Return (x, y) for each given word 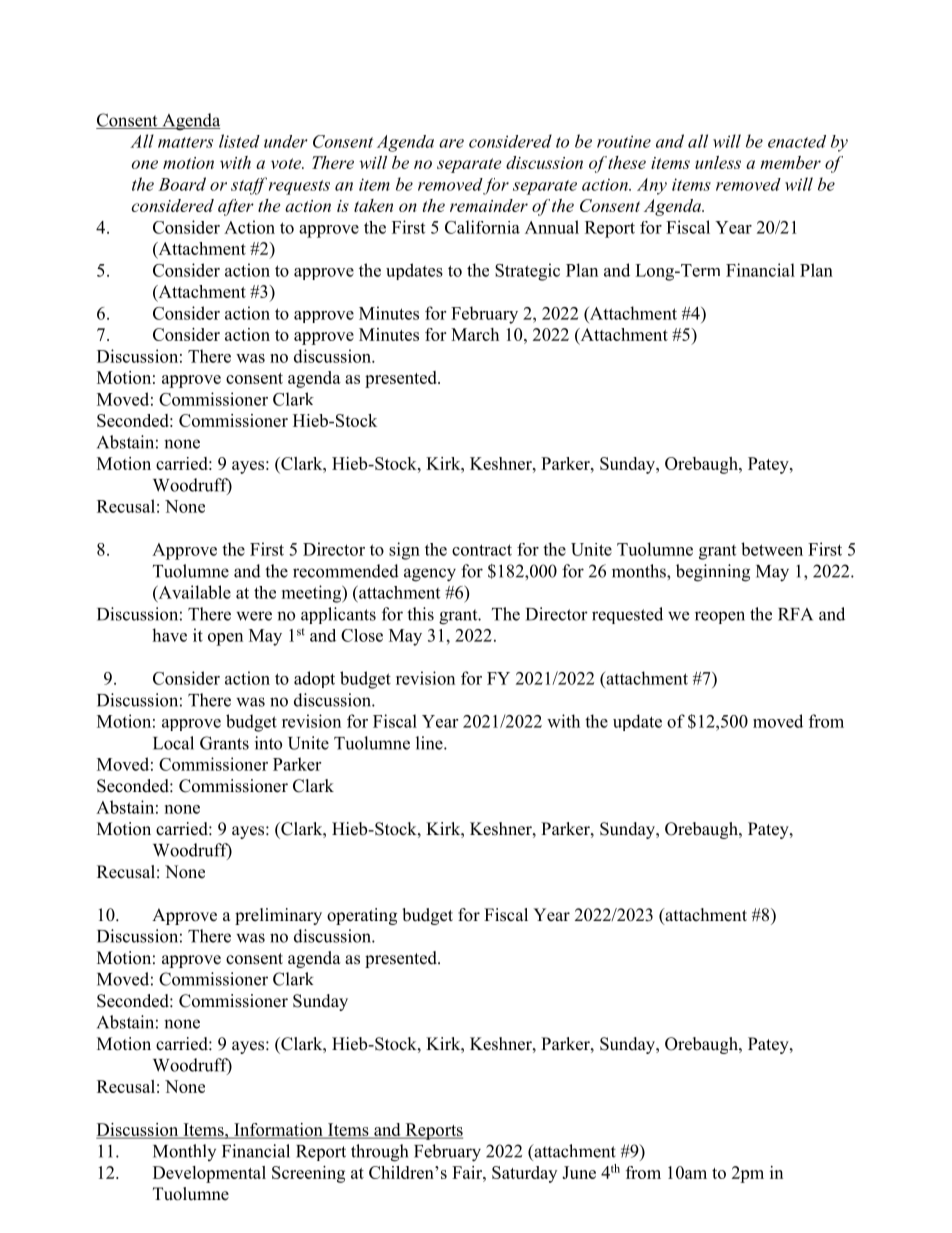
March (475, 334)
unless (718, 162)
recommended (346, 571)
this (420, 614)
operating (362, 916)
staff (249, 186)
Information (278, 1131)
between (772, 549)
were (254, 616)
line (430, 743)
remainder (489, 205)
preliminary (278, 916)
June (579, 1172)
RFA (795, 614)
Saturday (524, 1174)
